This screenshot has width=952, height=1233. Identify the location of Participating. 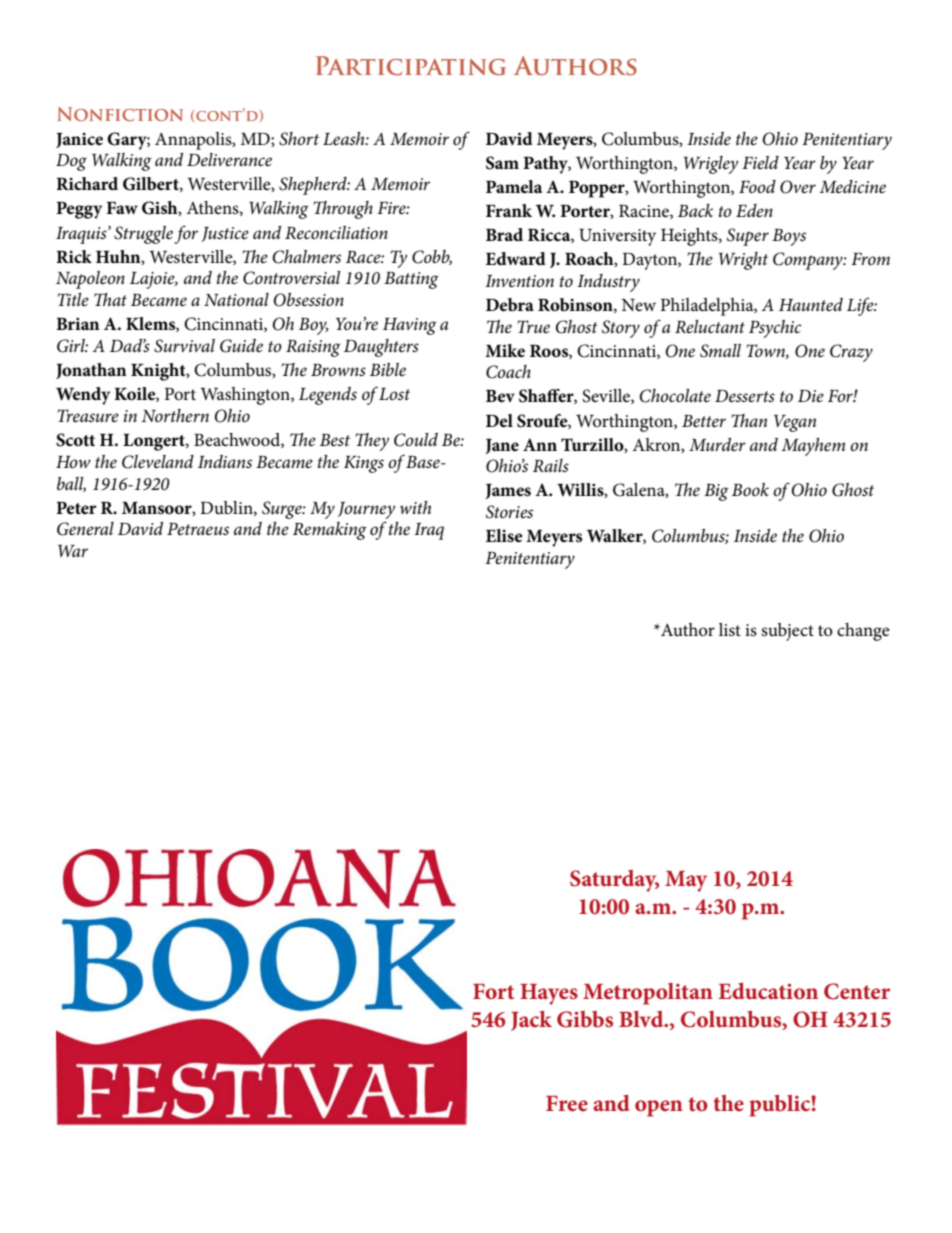
(411, 66).
